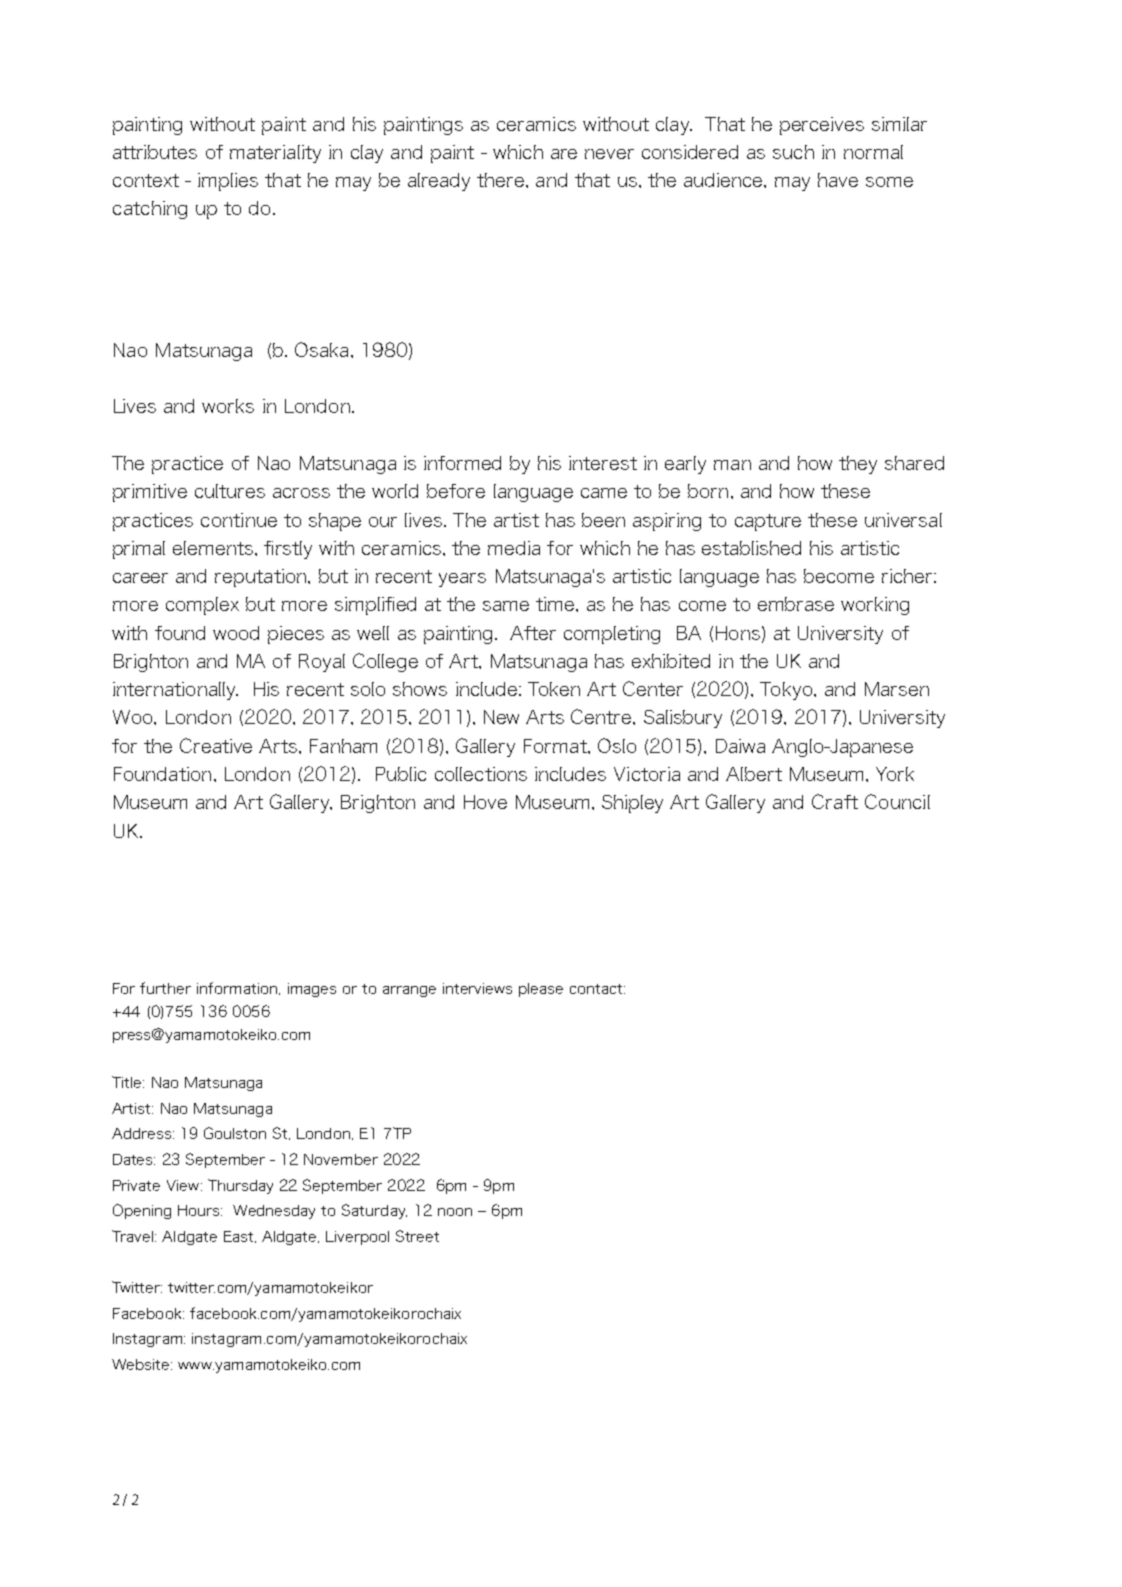 Image resolution: width=1122 pixels, height=1587 pixels. I want to click on further, so click(165, 988).
